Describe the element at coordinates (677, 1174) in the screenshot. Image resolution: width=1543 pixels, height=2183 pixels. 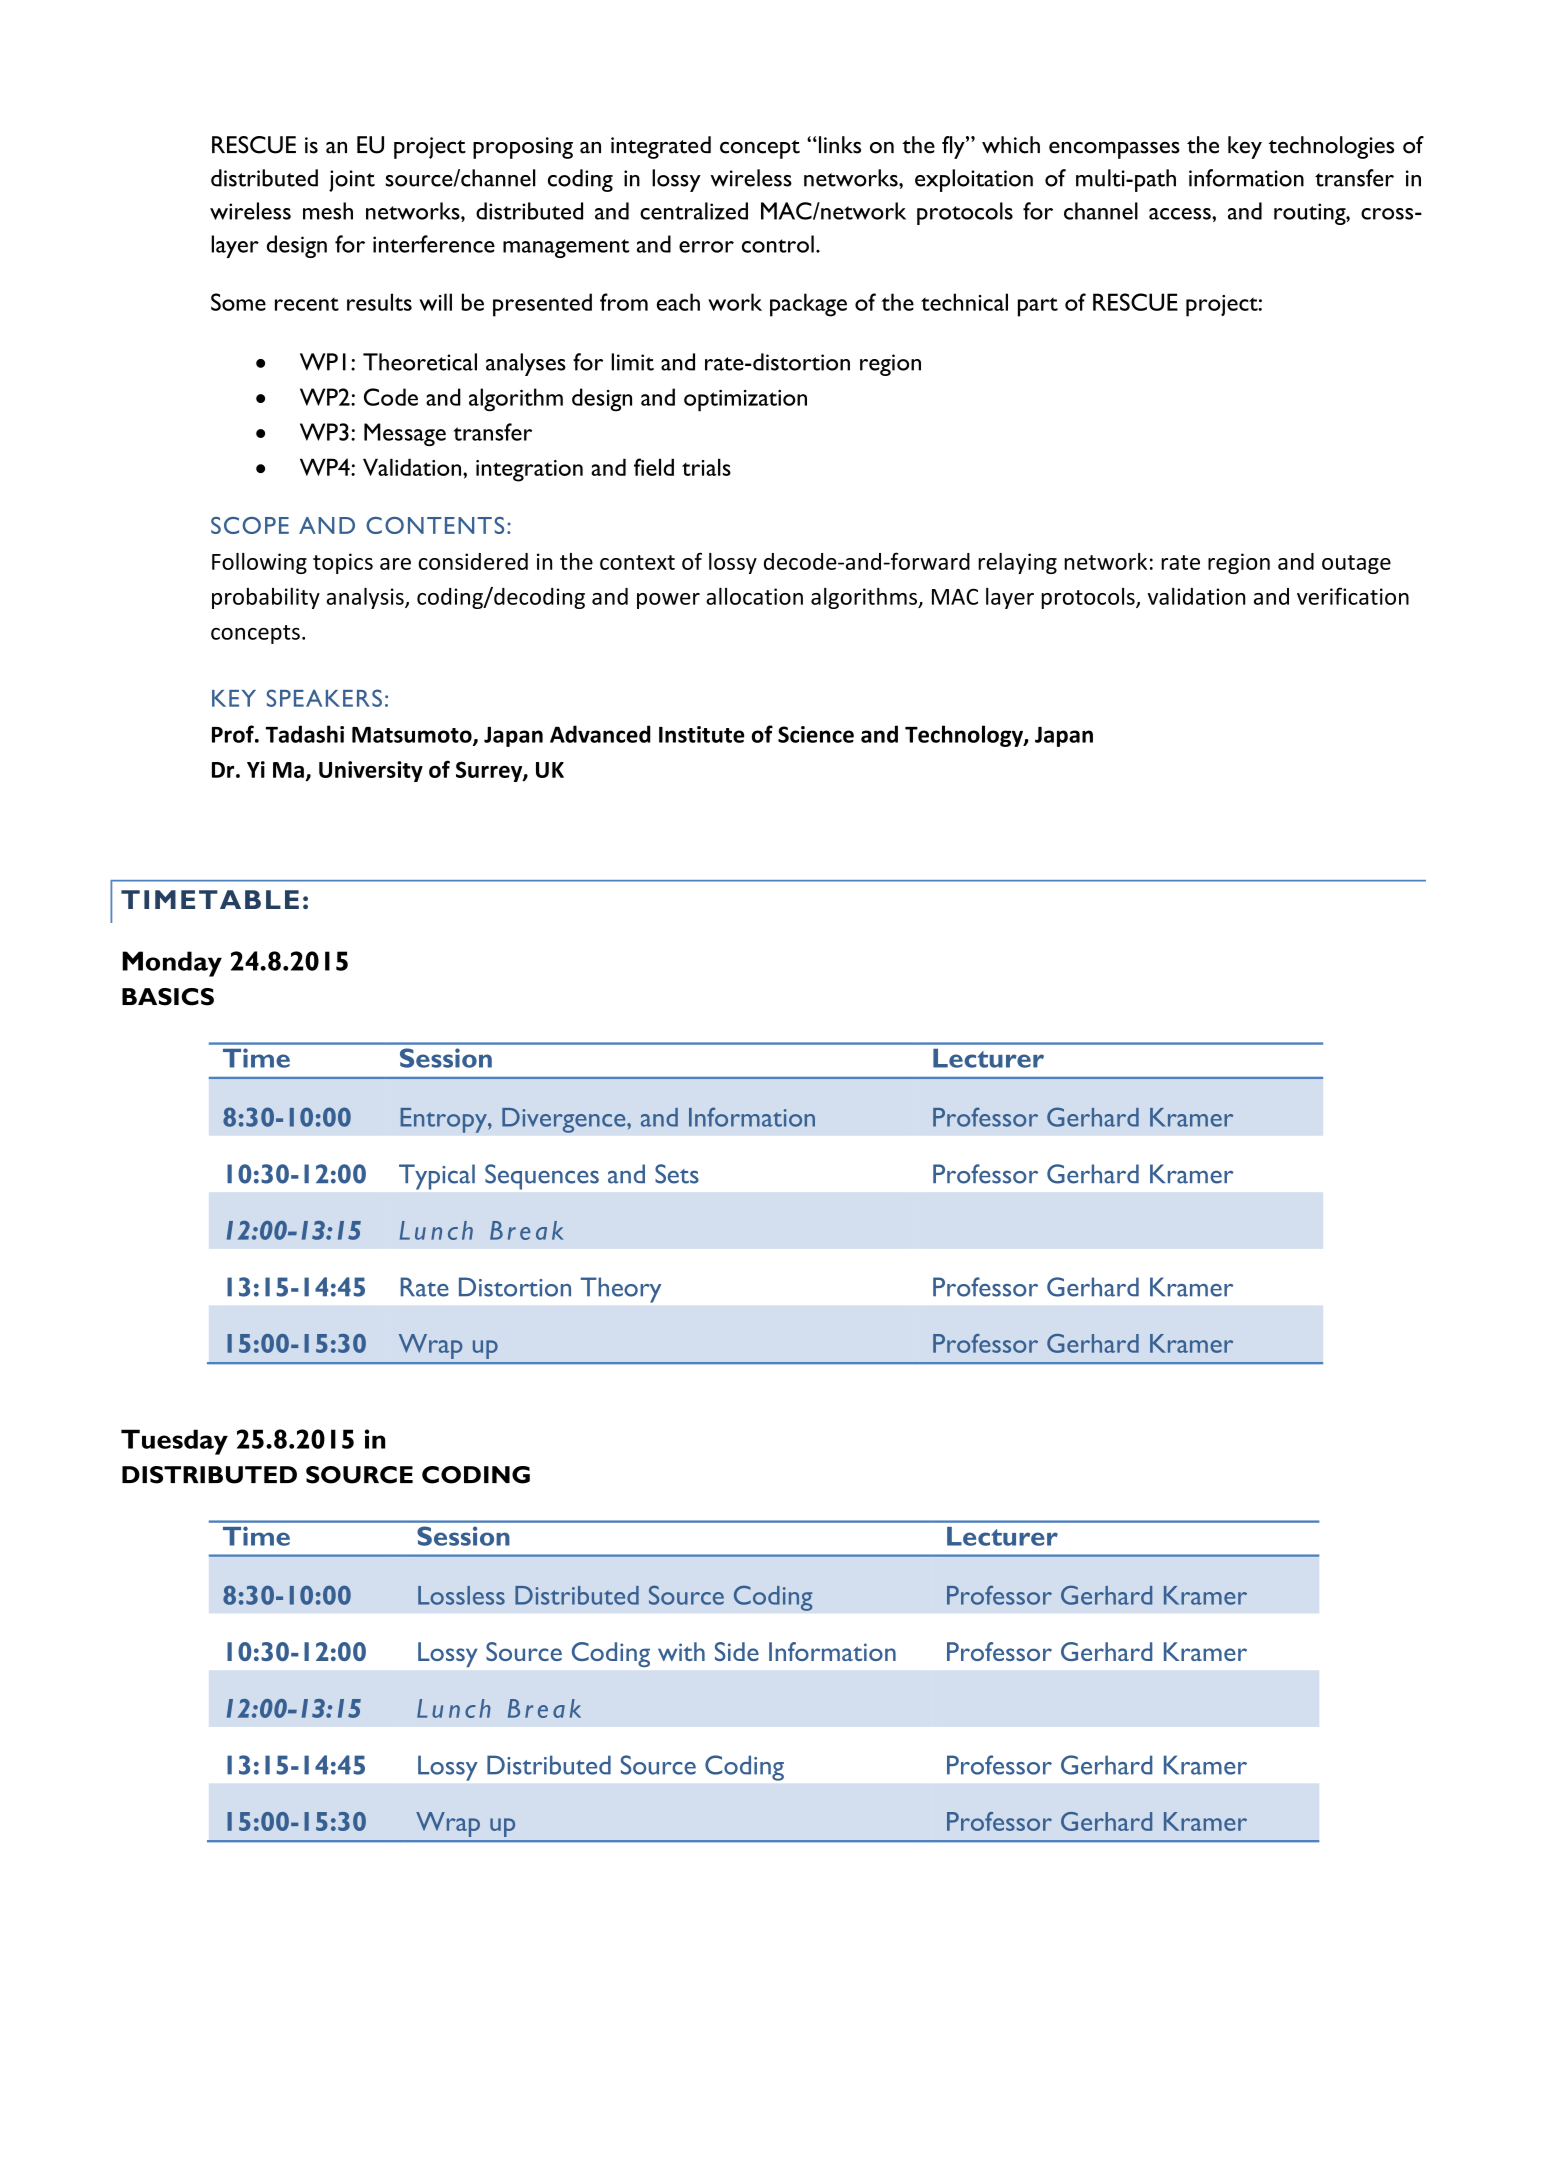
I see `Sets` at that location.
